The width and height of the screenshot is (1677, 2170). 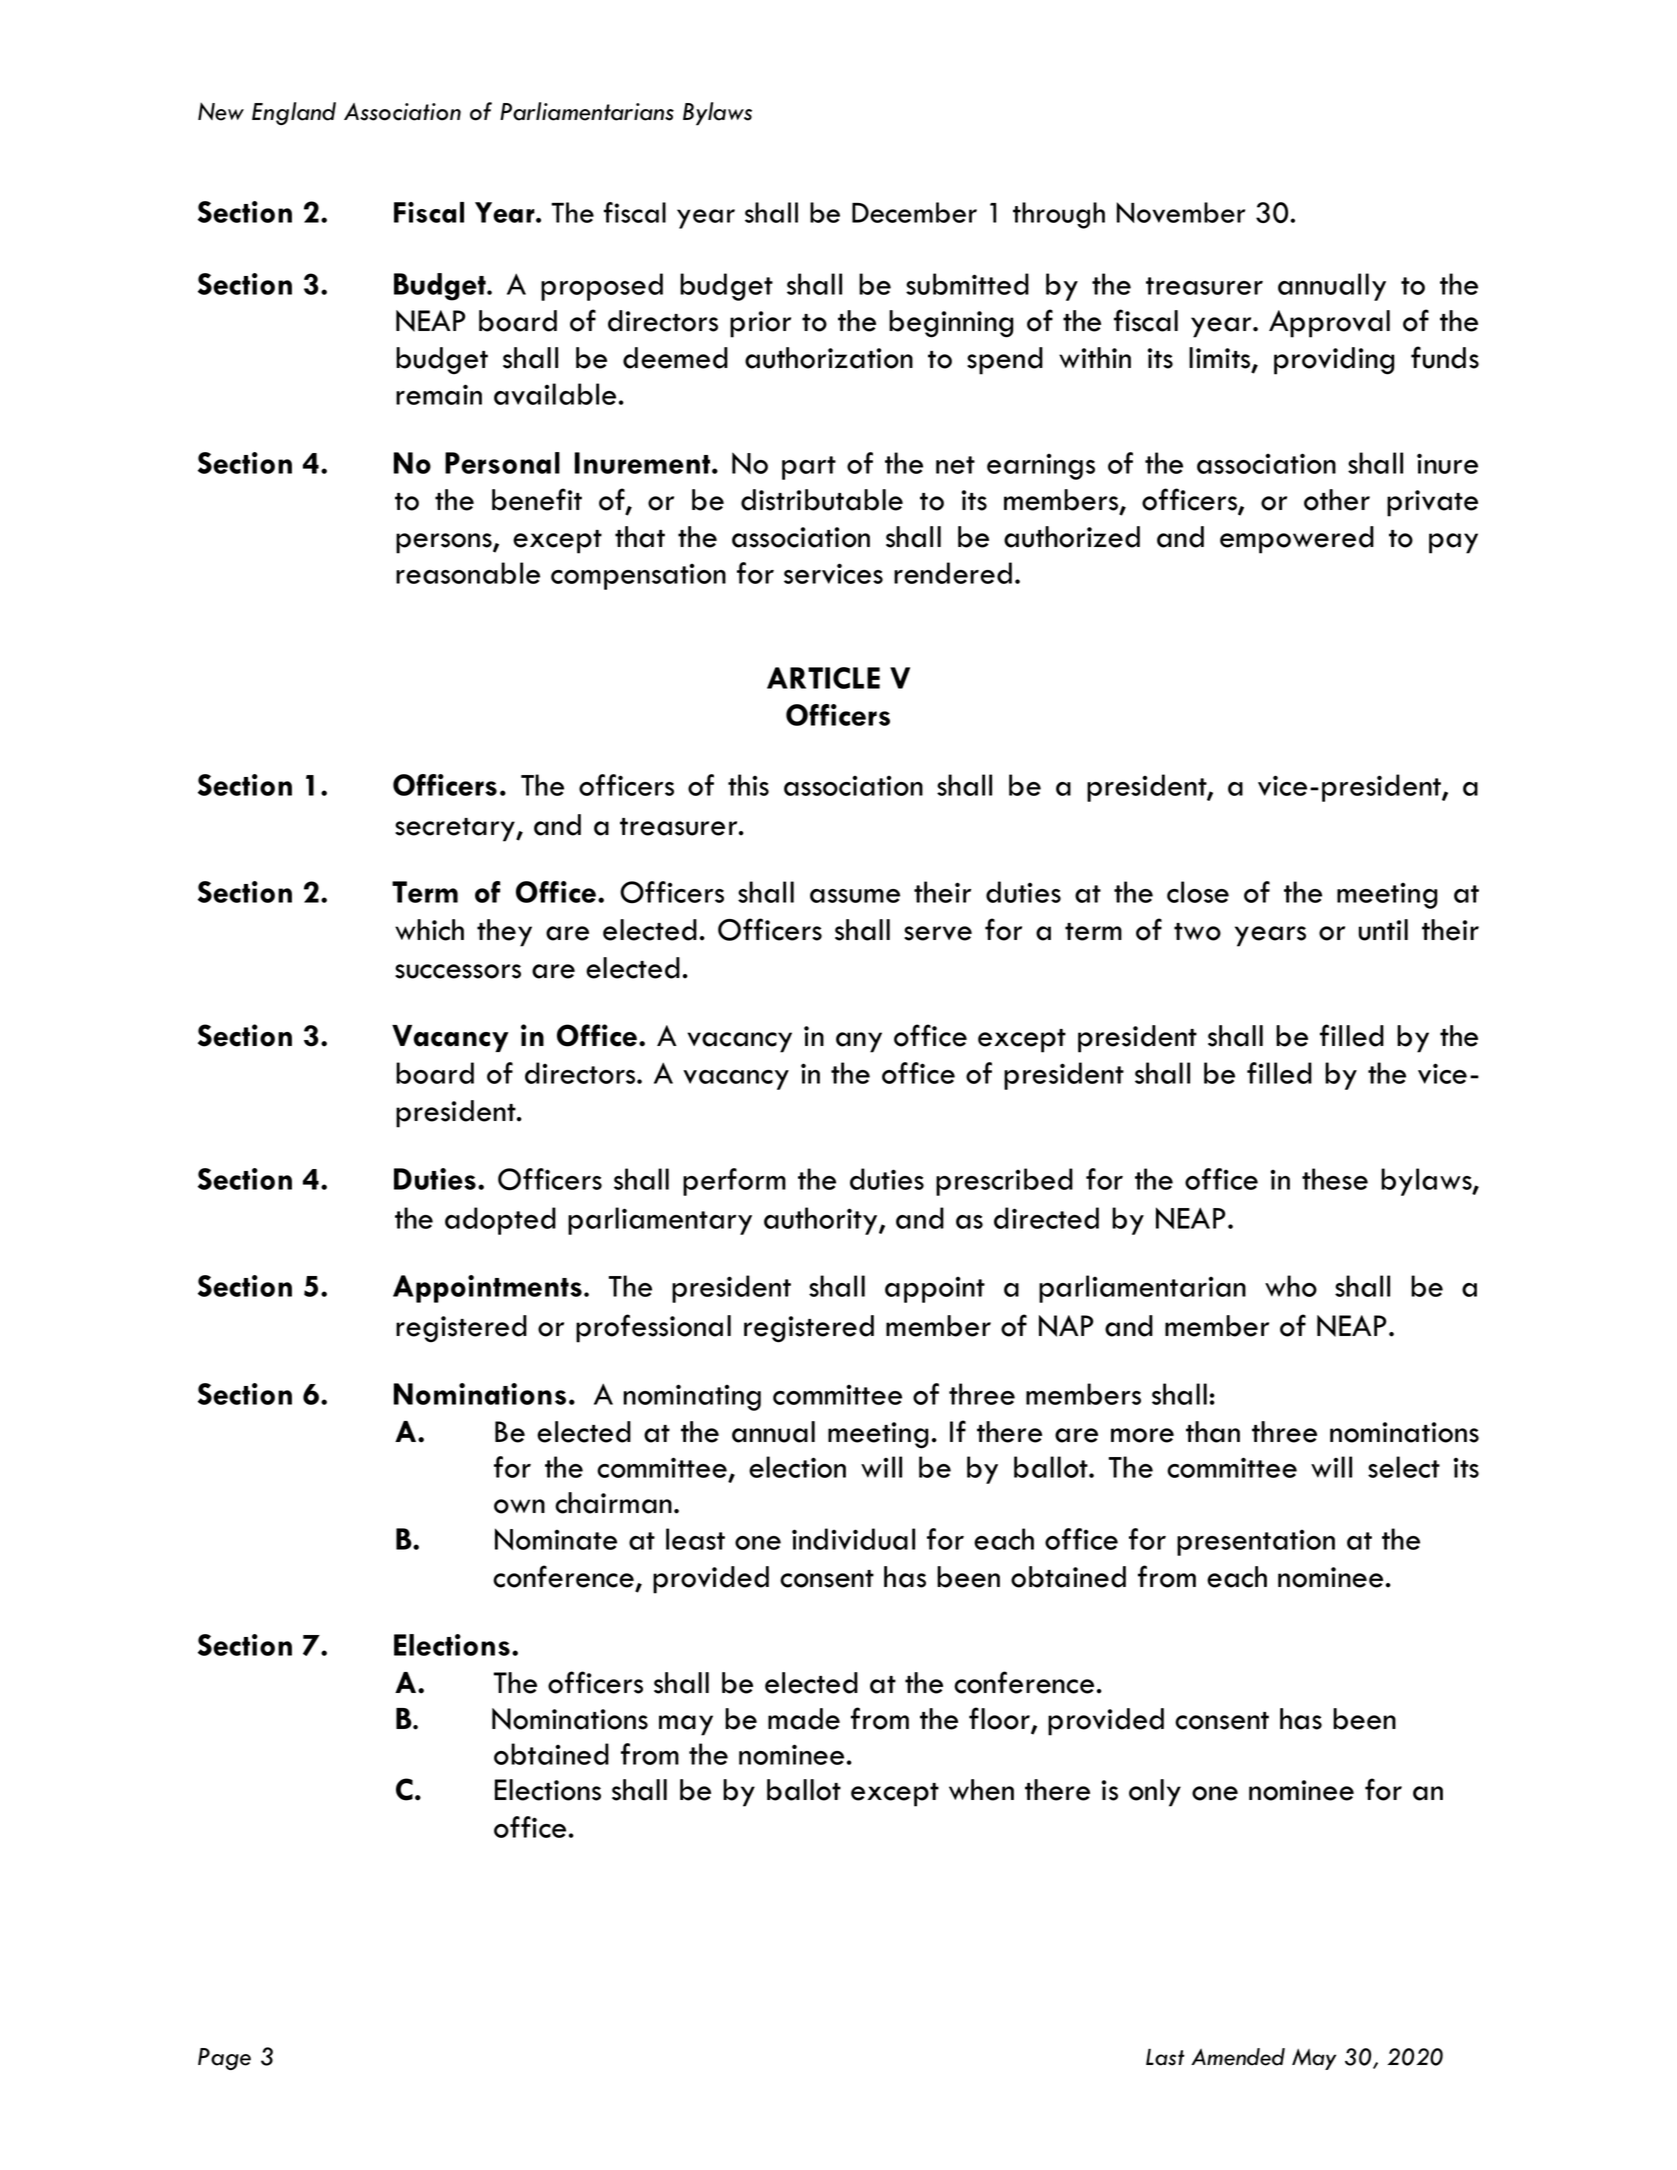 I want to click on ARTICLE, so click(x=823, y=678).
